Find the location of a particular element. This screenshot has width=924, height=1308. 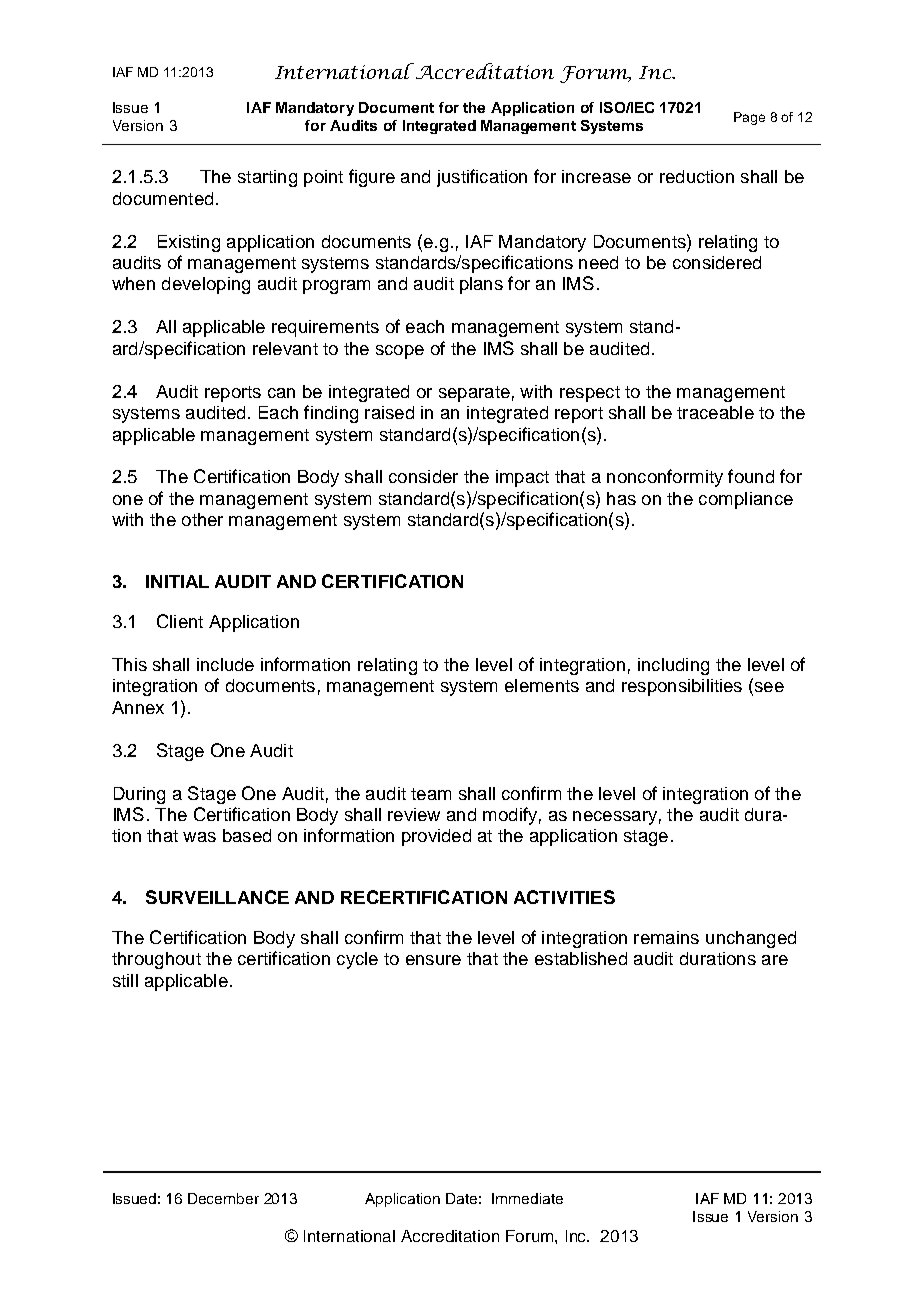

remains is located at coordinates (666, 937).
